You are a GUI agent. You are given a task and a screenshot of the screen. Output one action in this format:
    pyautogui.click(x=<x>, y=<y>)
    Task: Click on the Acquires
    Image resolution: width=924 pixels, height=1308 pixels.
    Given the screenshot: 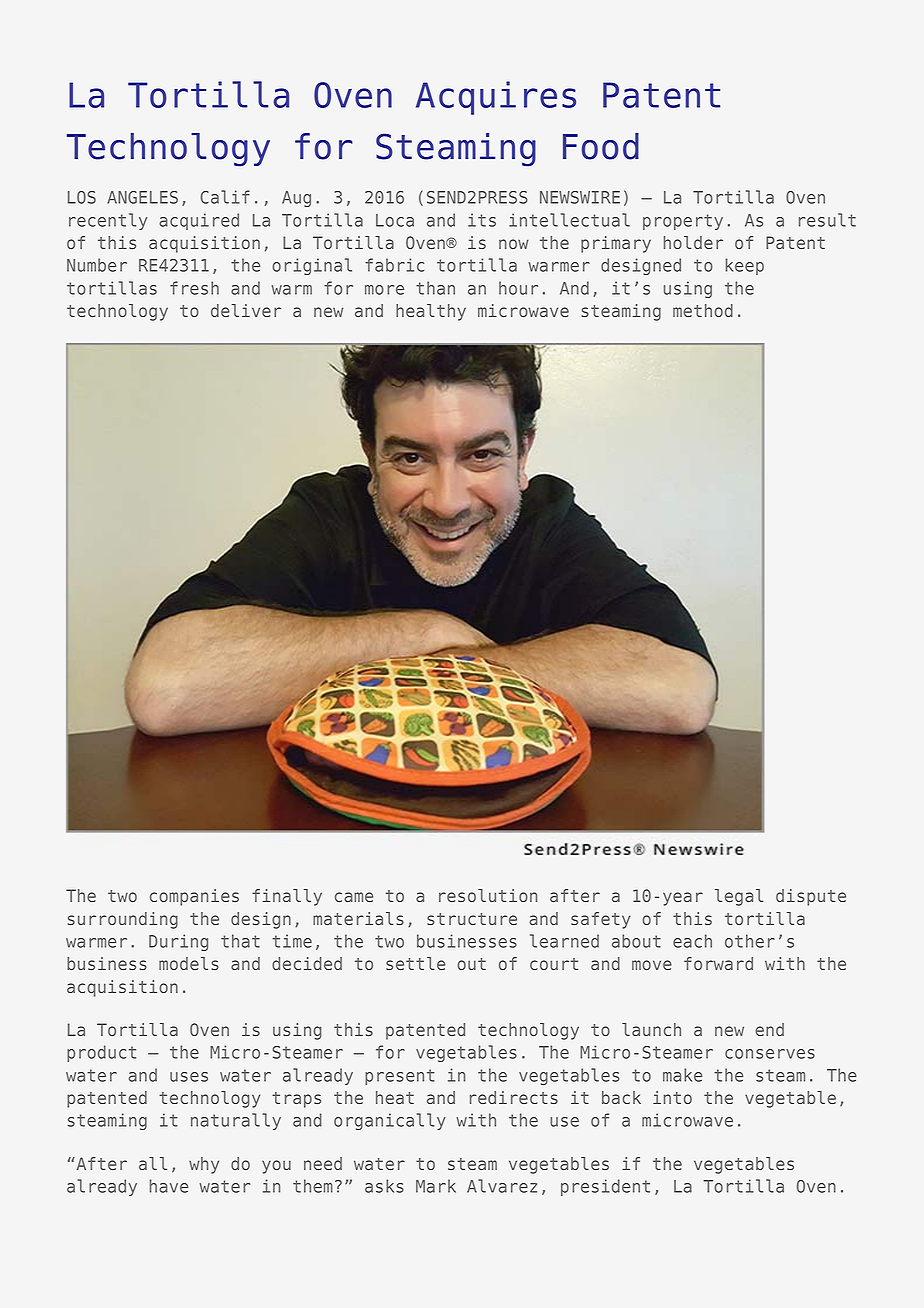 What is the action you would take?
    pyautogui.click(x=496, y=98)
